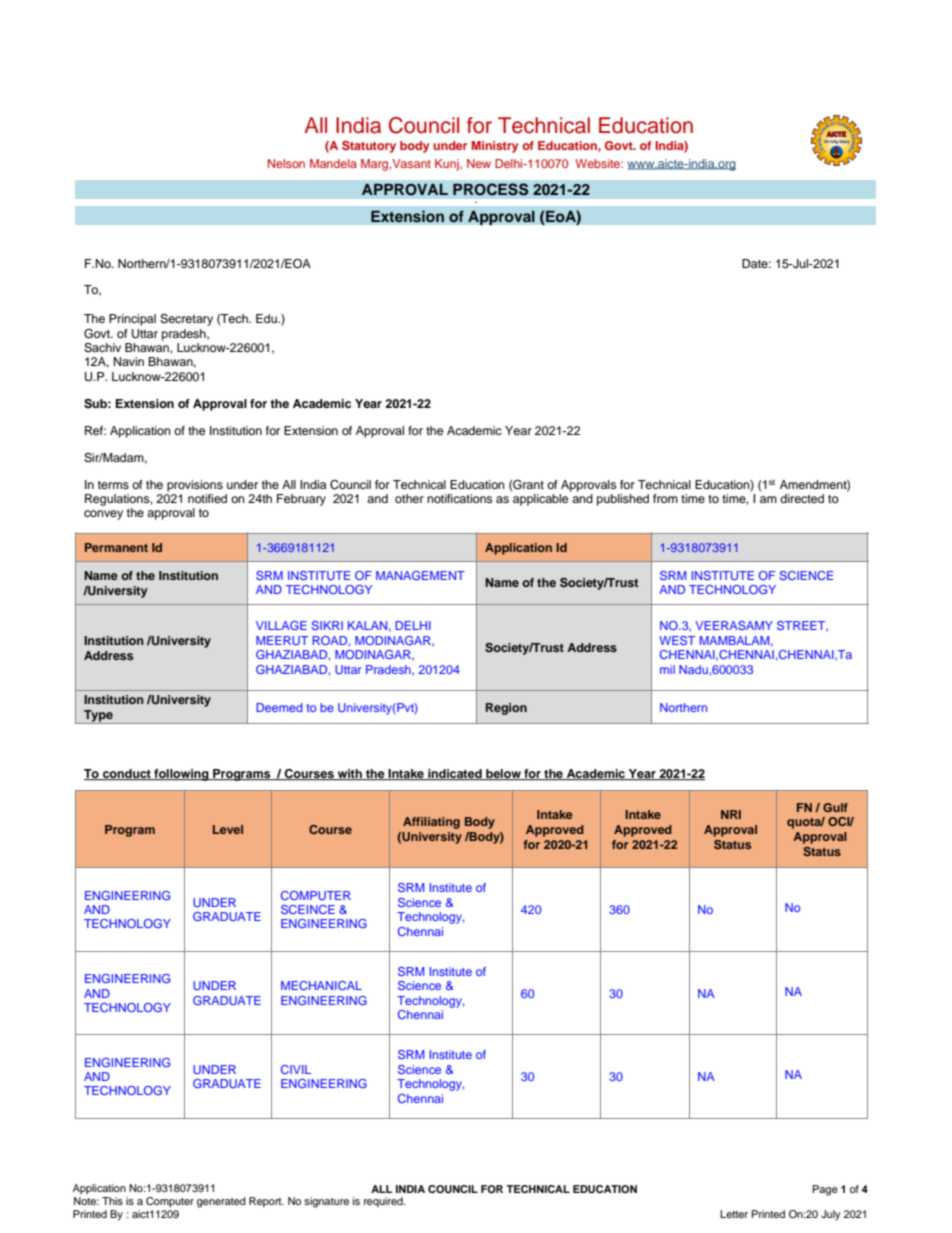  I want to click on required, so click(384, 1202).
